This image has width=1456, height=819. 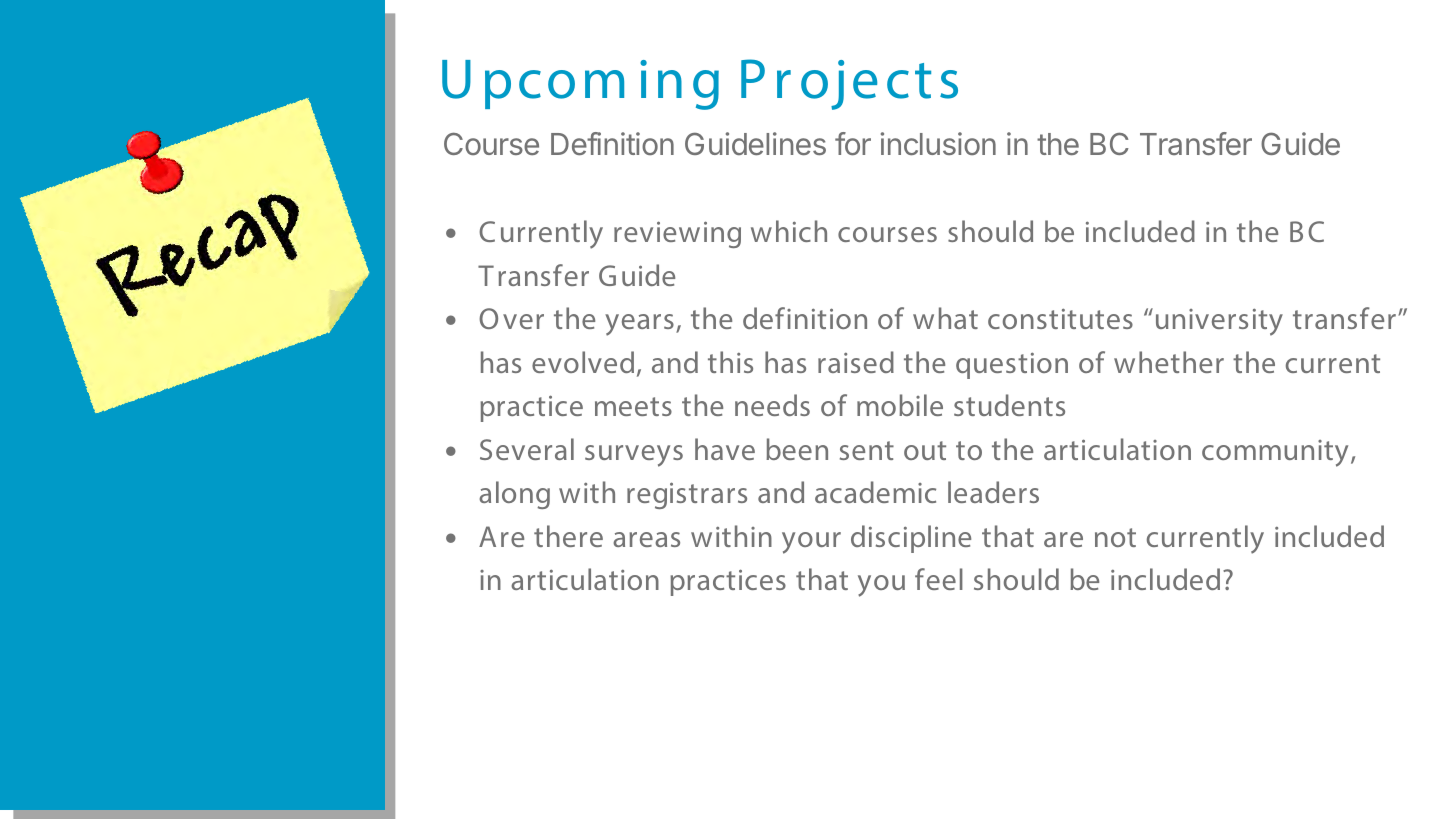 I want to click on whether, so click(x=1169, y=362).
